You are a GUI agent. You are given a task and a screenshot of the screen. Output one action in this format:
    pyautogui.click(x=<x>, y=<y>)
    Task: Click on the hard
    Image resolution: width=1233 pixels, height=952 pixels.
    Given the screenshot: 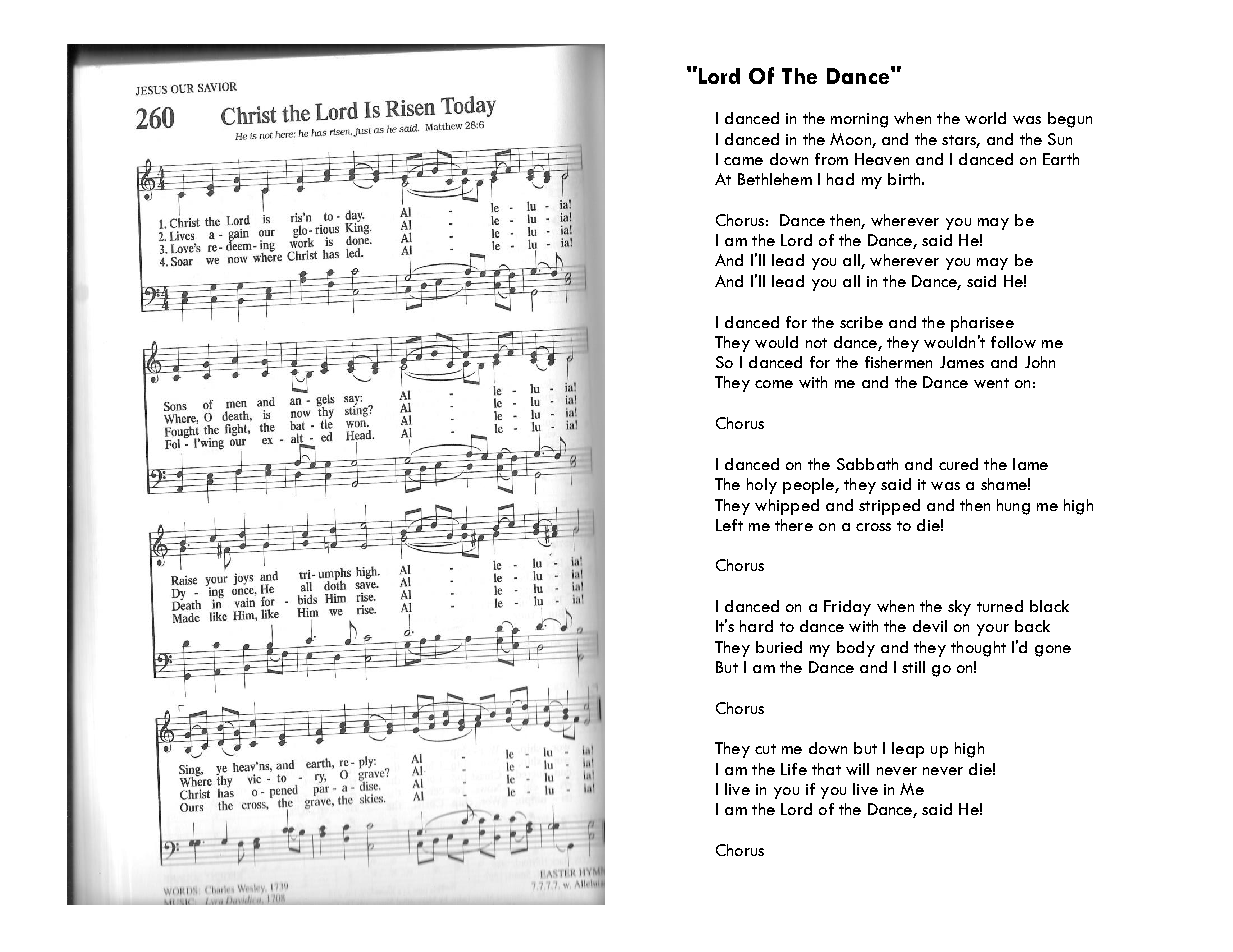 What is the action you would take?
    pyautogui.click(x=756, y=626)
